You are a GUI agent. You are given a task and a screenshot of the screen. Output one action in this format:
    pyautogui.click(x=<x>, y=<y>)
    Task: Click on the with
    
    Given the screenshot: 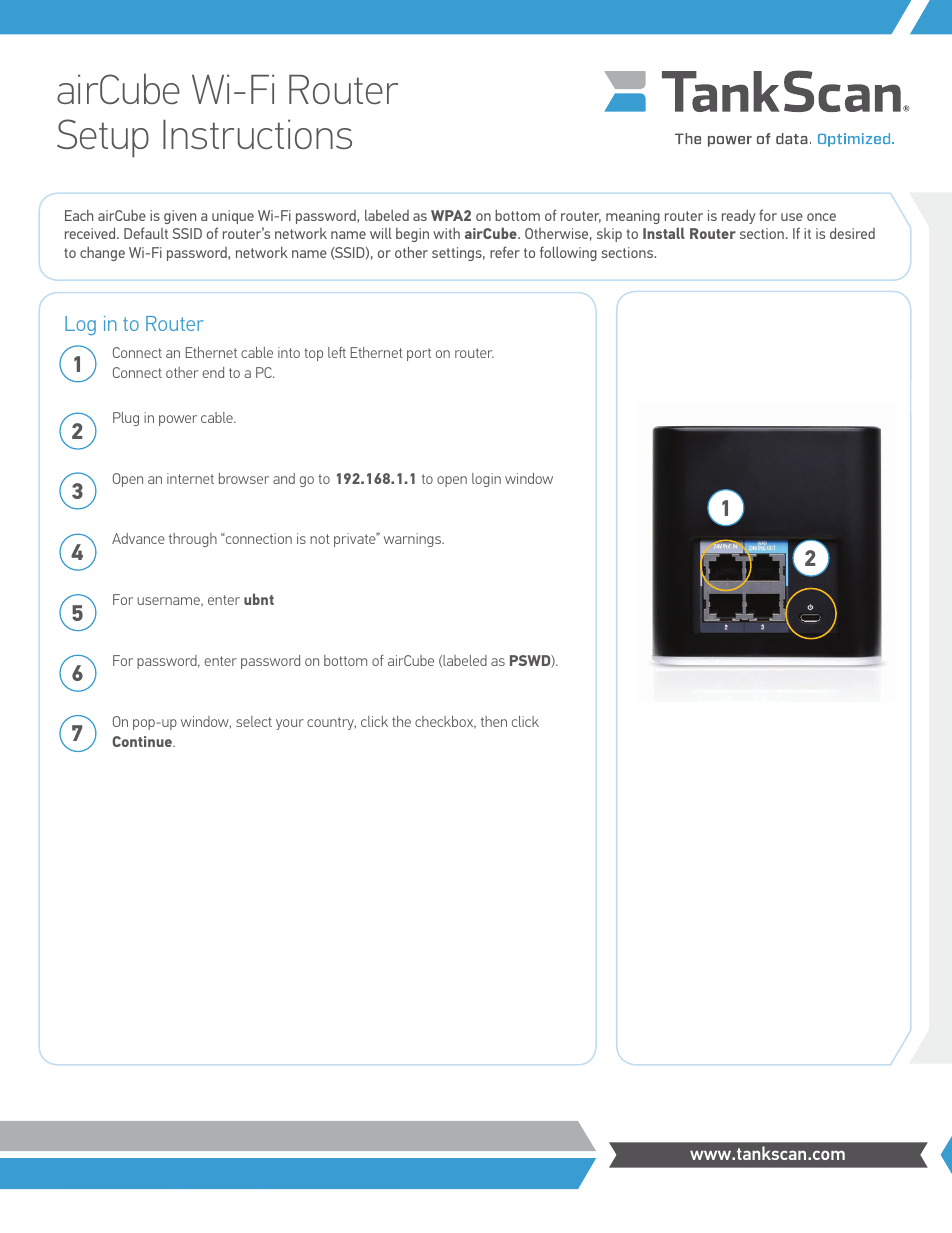 What is the action you would take?
    pyautogui.click(x=446, y=233)
